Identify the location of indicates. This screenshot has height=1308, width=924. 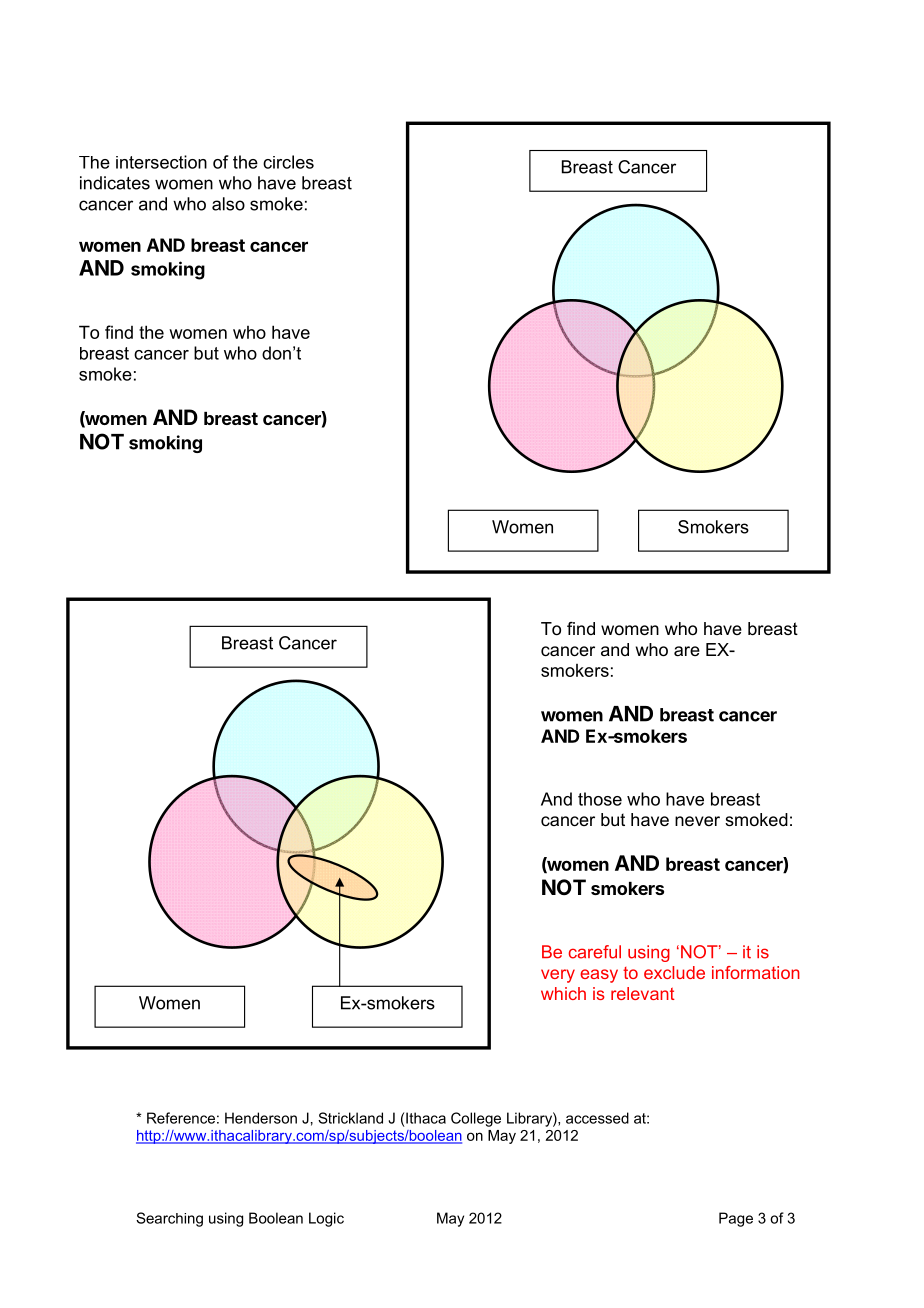
(115, 183).
